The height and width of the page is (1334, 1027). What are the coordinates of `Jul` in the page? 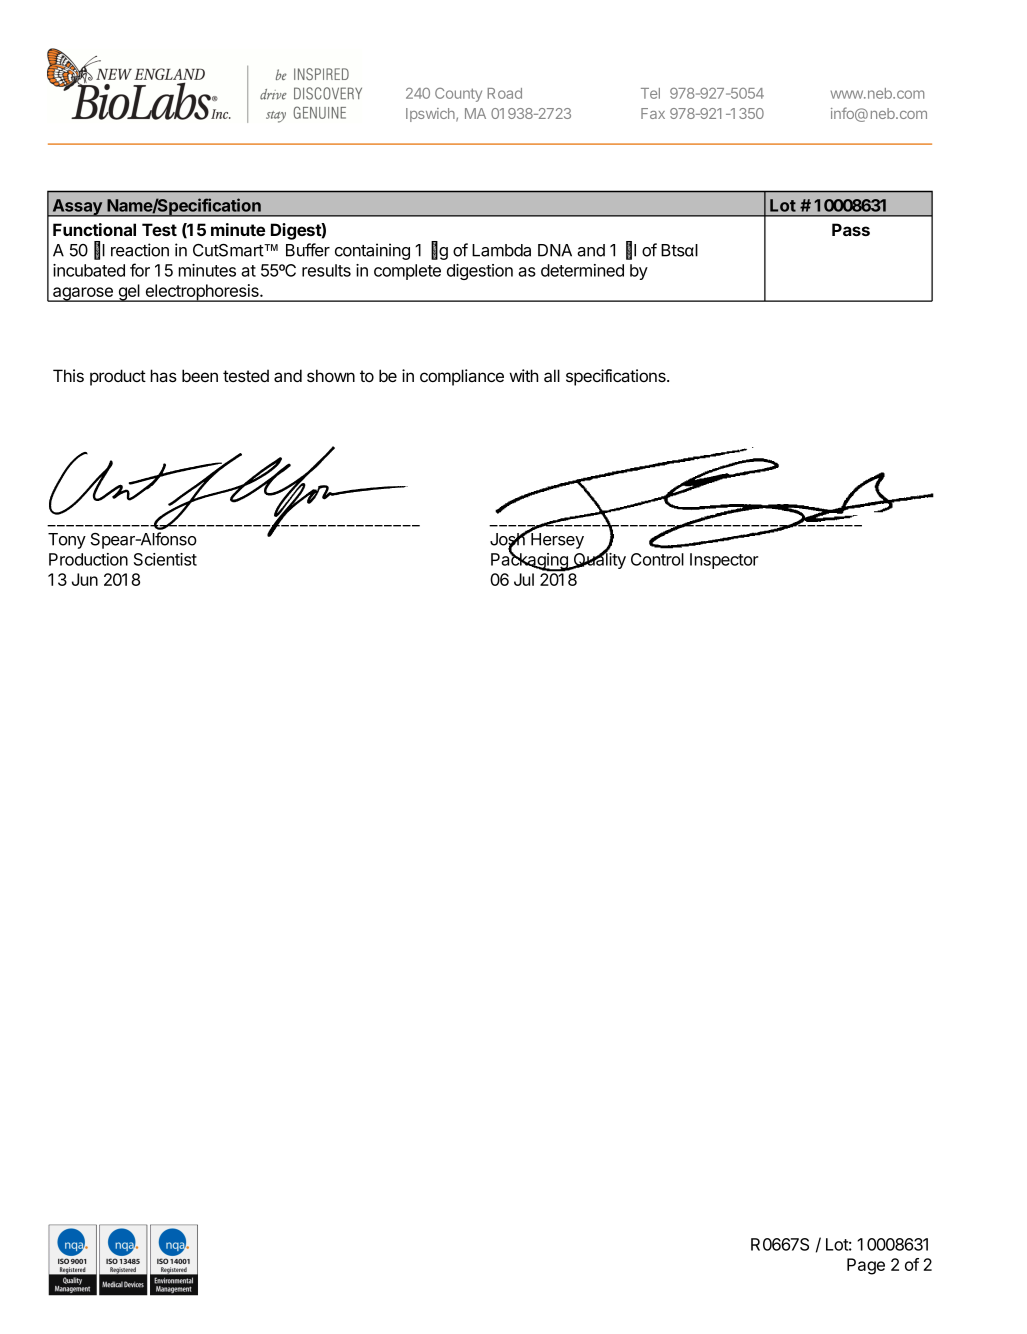 It's located at (524, 579).
